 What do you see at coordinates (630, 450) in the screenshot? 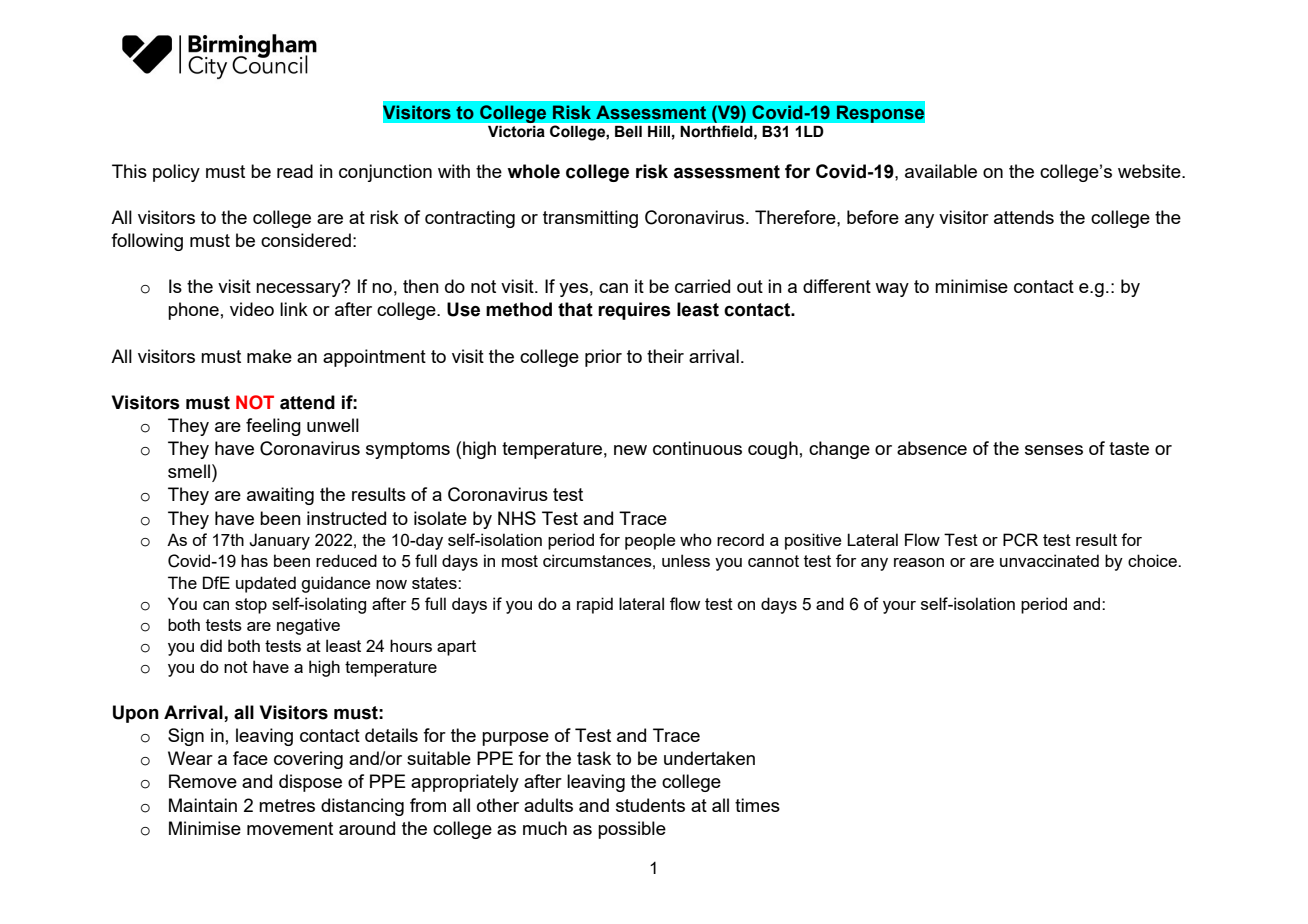
I see `new` at bounding box center [630, 450].
